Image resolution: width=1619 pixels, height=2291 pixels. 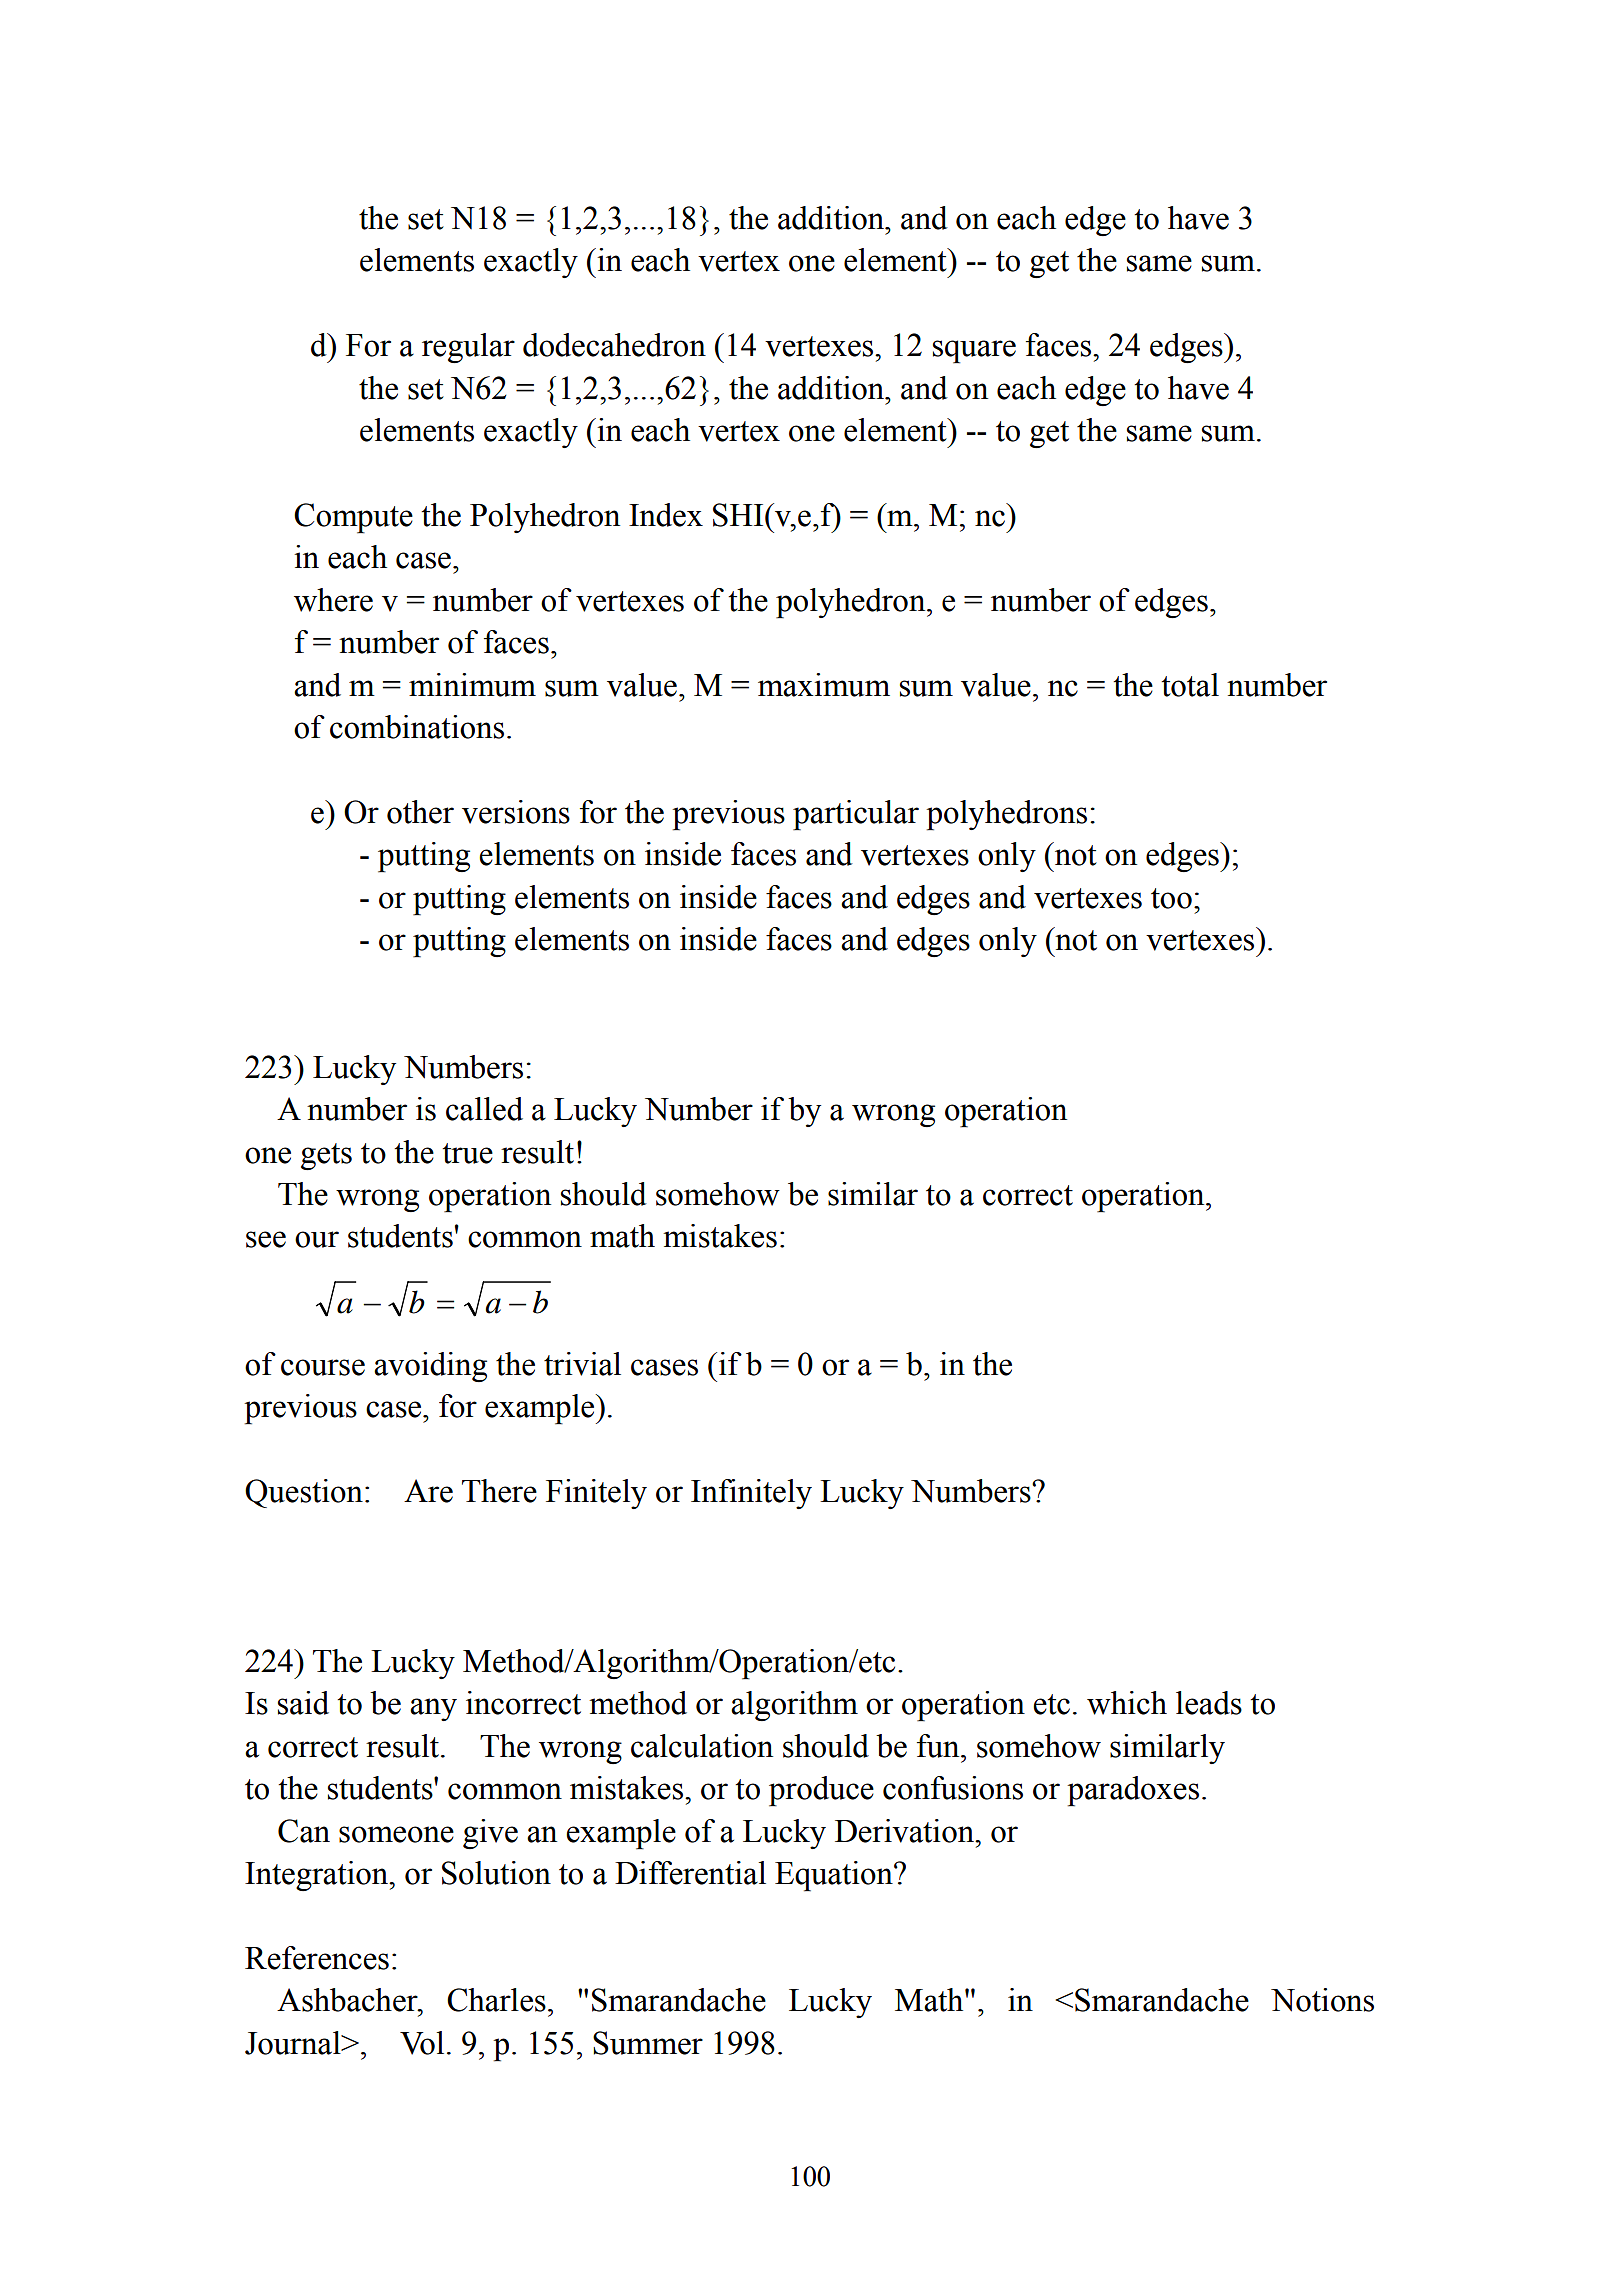 I want to click on square, so click(x=974, y=352).
